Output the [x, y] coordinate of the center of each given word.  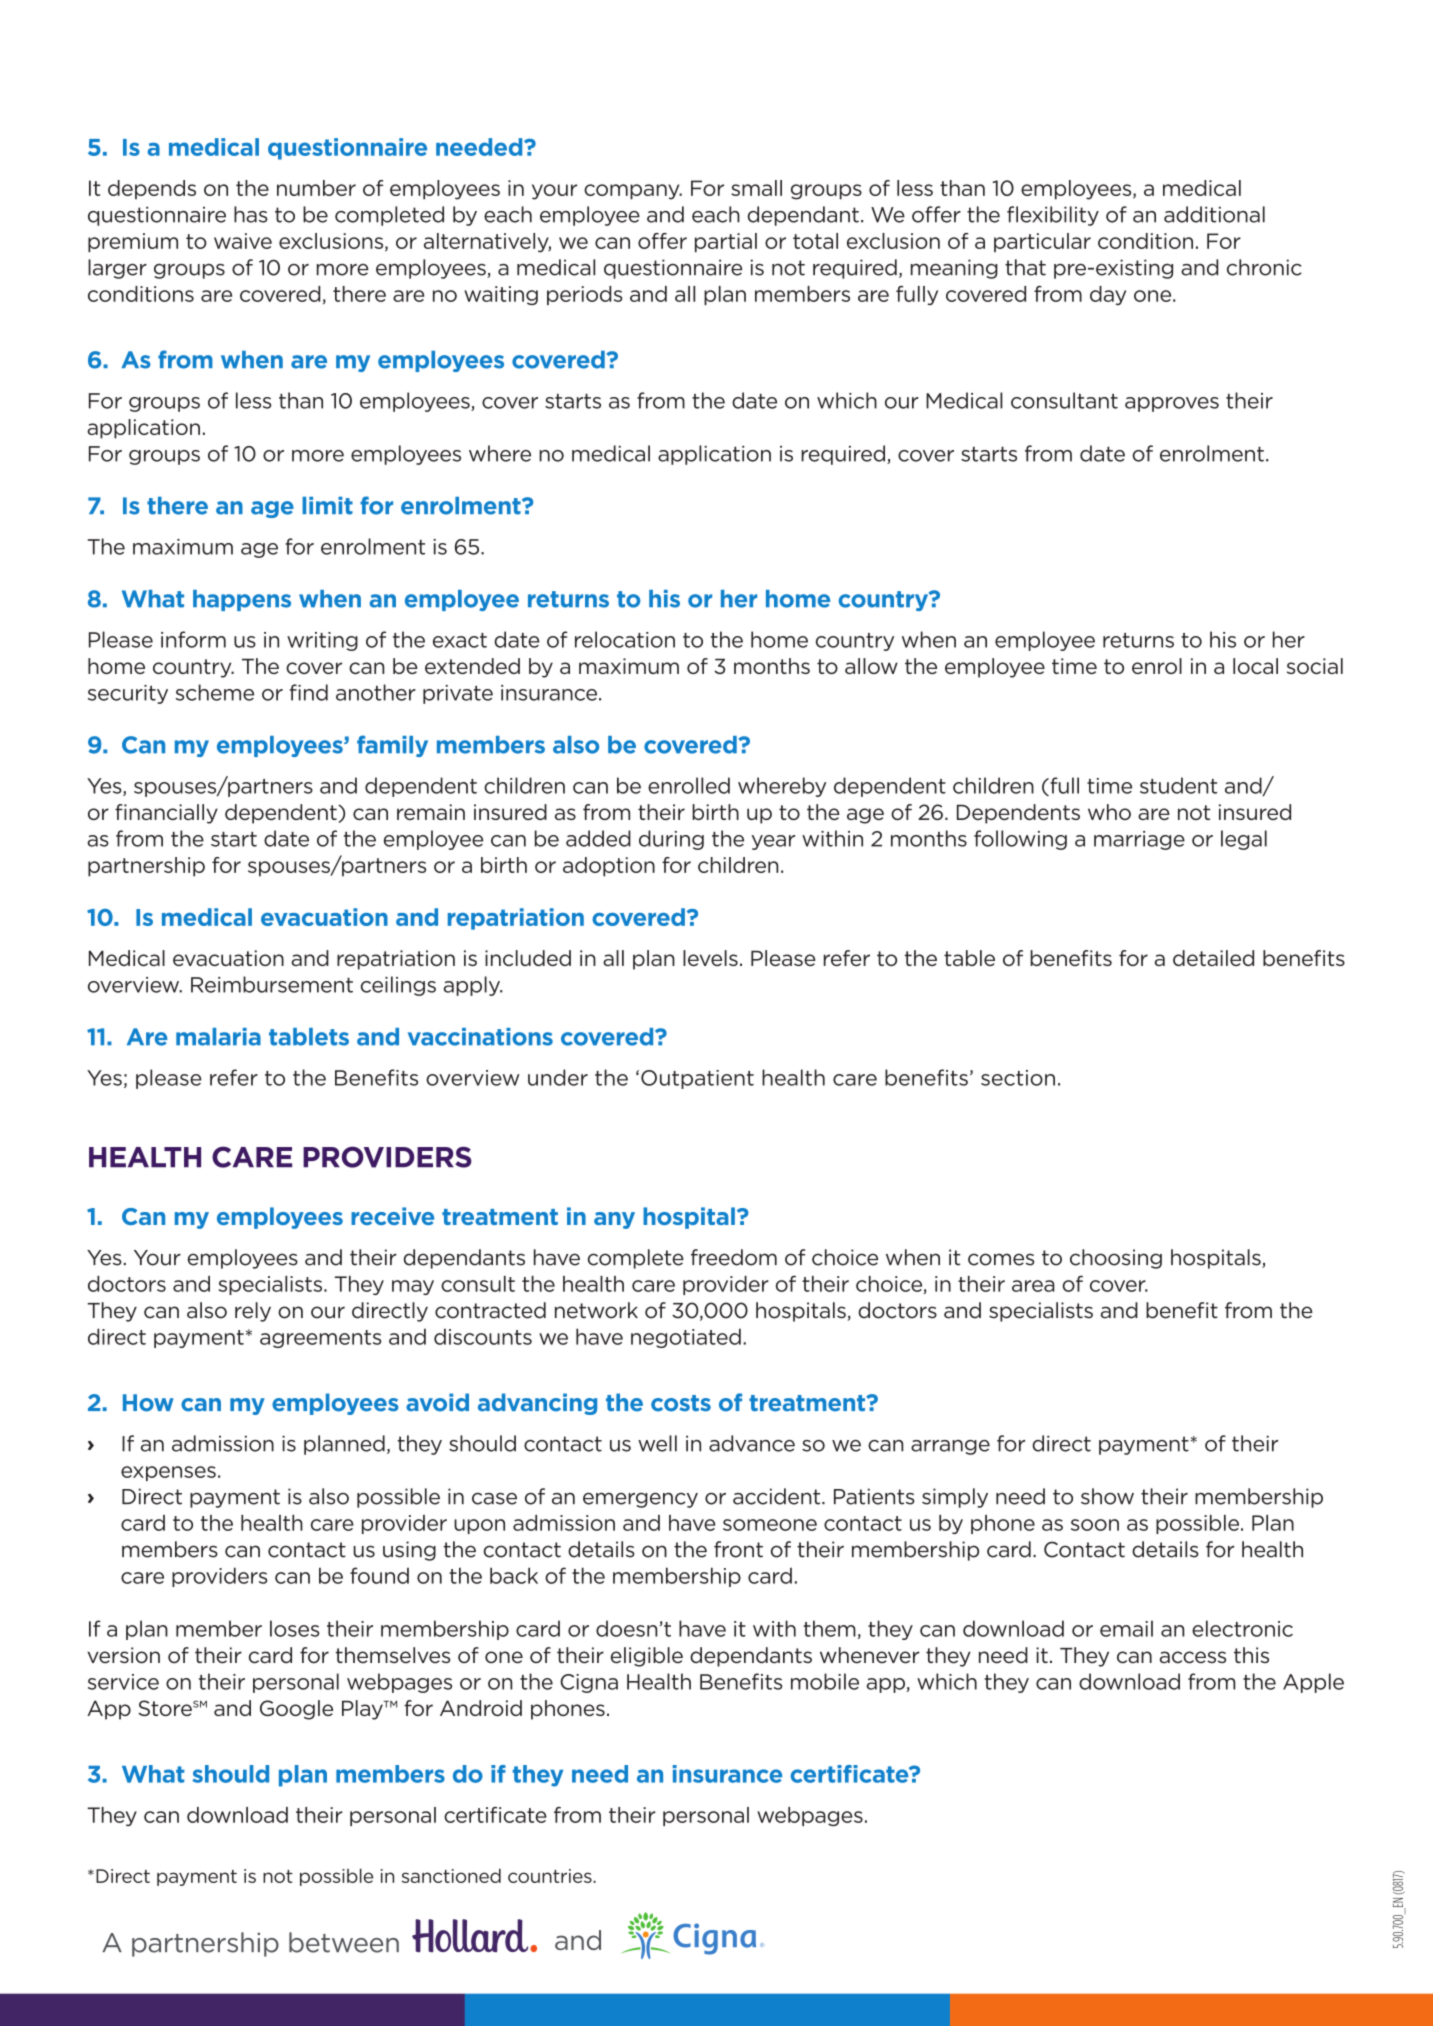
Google [296, 1710]
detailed [1213, 958]
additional [1214, 214]
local [1255, 666]
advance [752, 1443]
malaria [218, 1037]
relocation [625, 639]
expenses [168, 1473]
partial [726, 242]
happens [242, 600]
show [1107, 1496]
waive [243, 241]
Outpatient [697, 1079]
